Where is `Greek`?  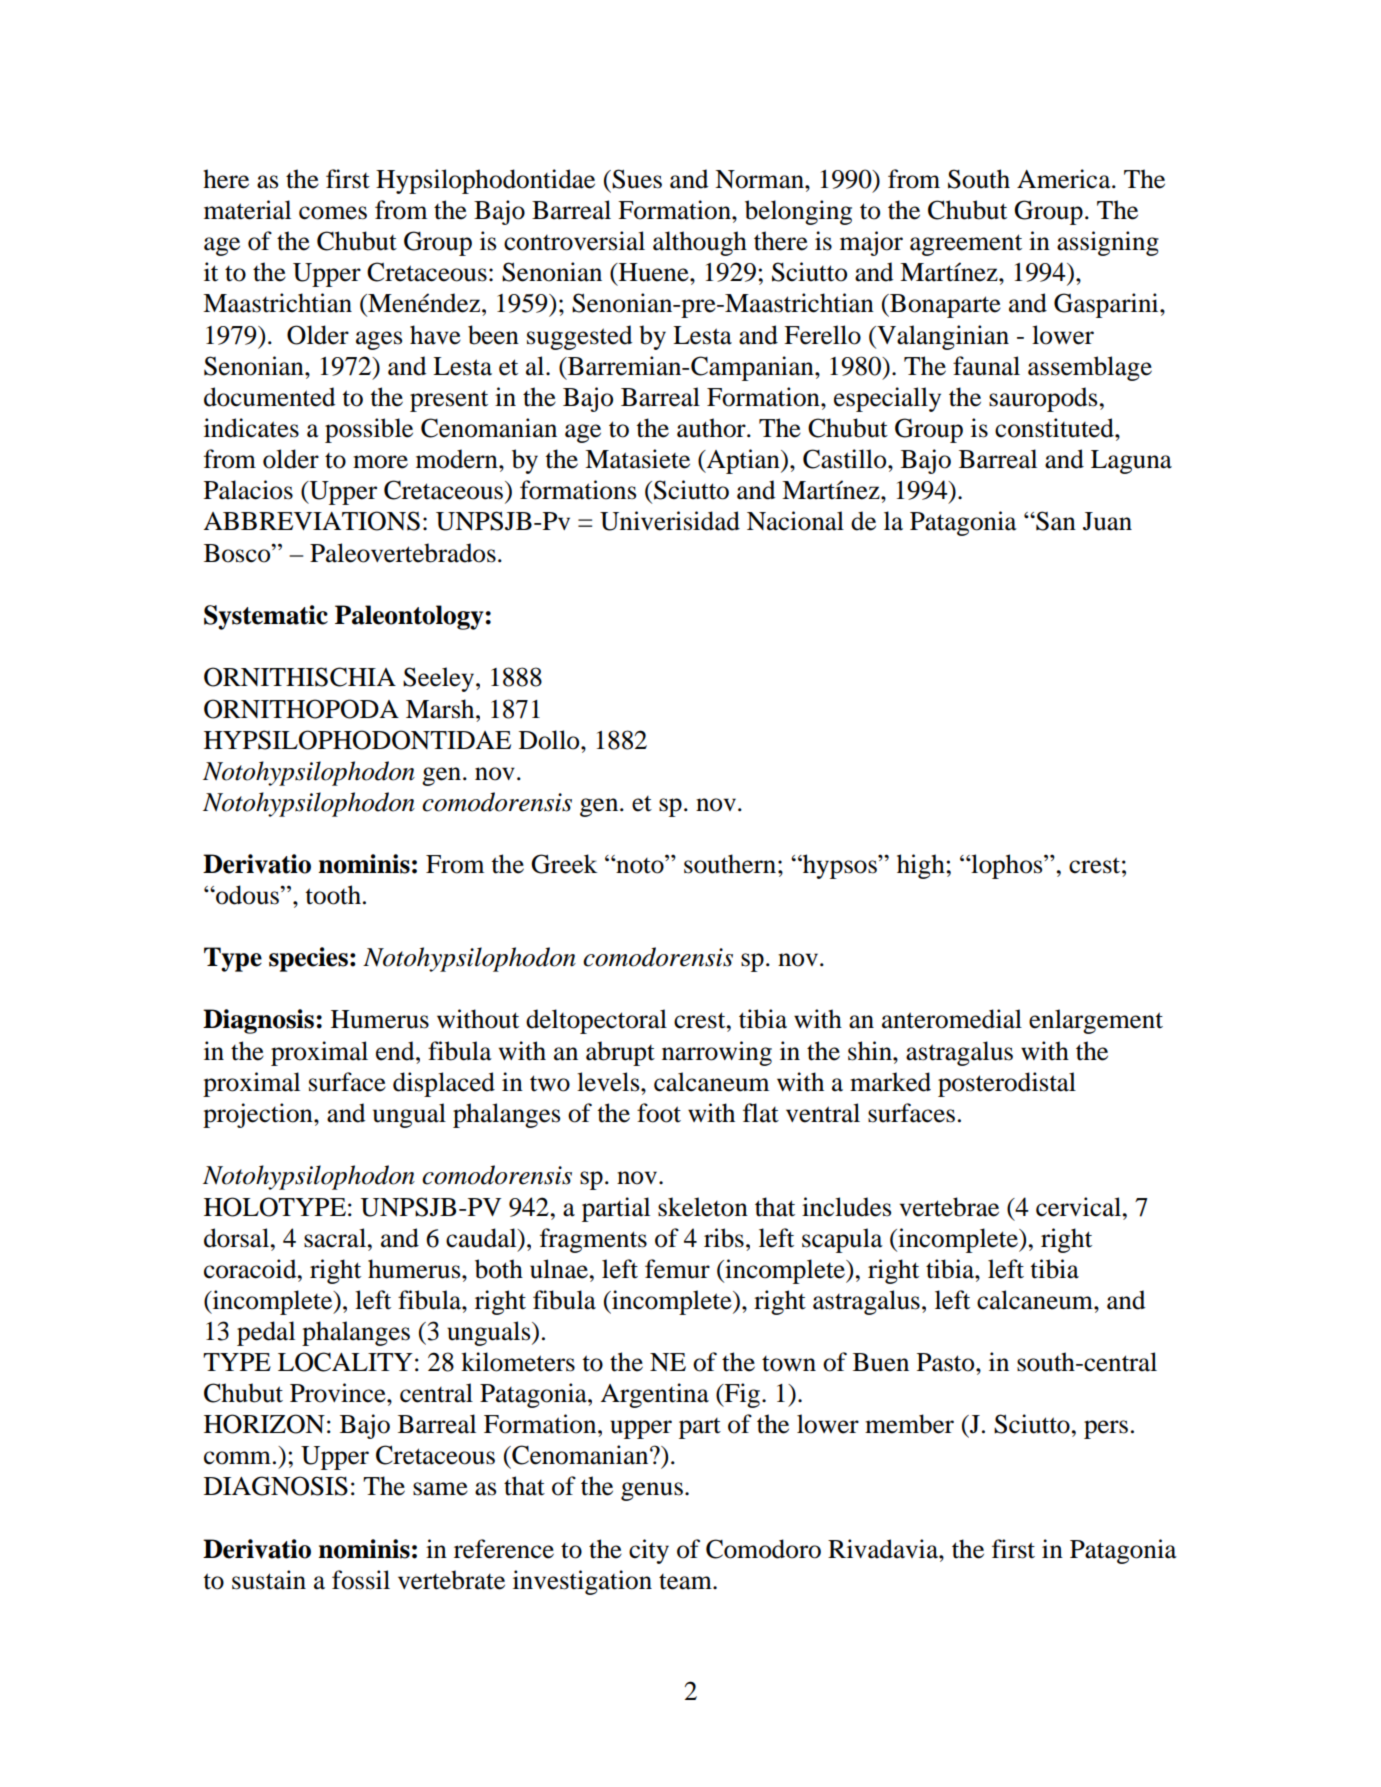
Greek is located at coordinates (564, 864).
